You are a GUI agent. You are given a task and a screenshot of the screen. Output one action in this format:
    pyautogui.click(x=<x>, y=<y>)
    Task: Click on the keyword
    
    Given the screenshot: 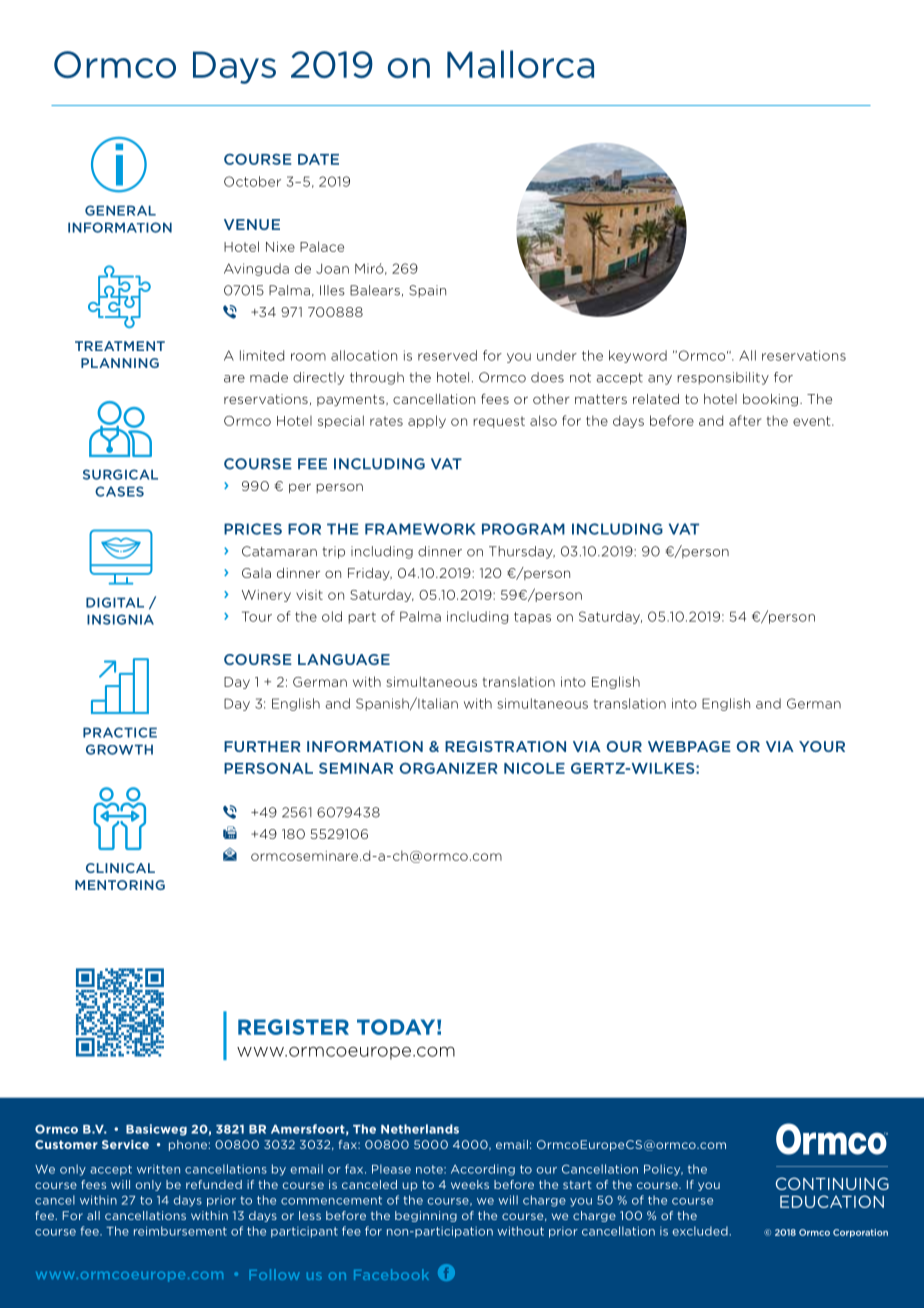 What is the action you would take?
    pyautogui.click(x=638, y=356)
